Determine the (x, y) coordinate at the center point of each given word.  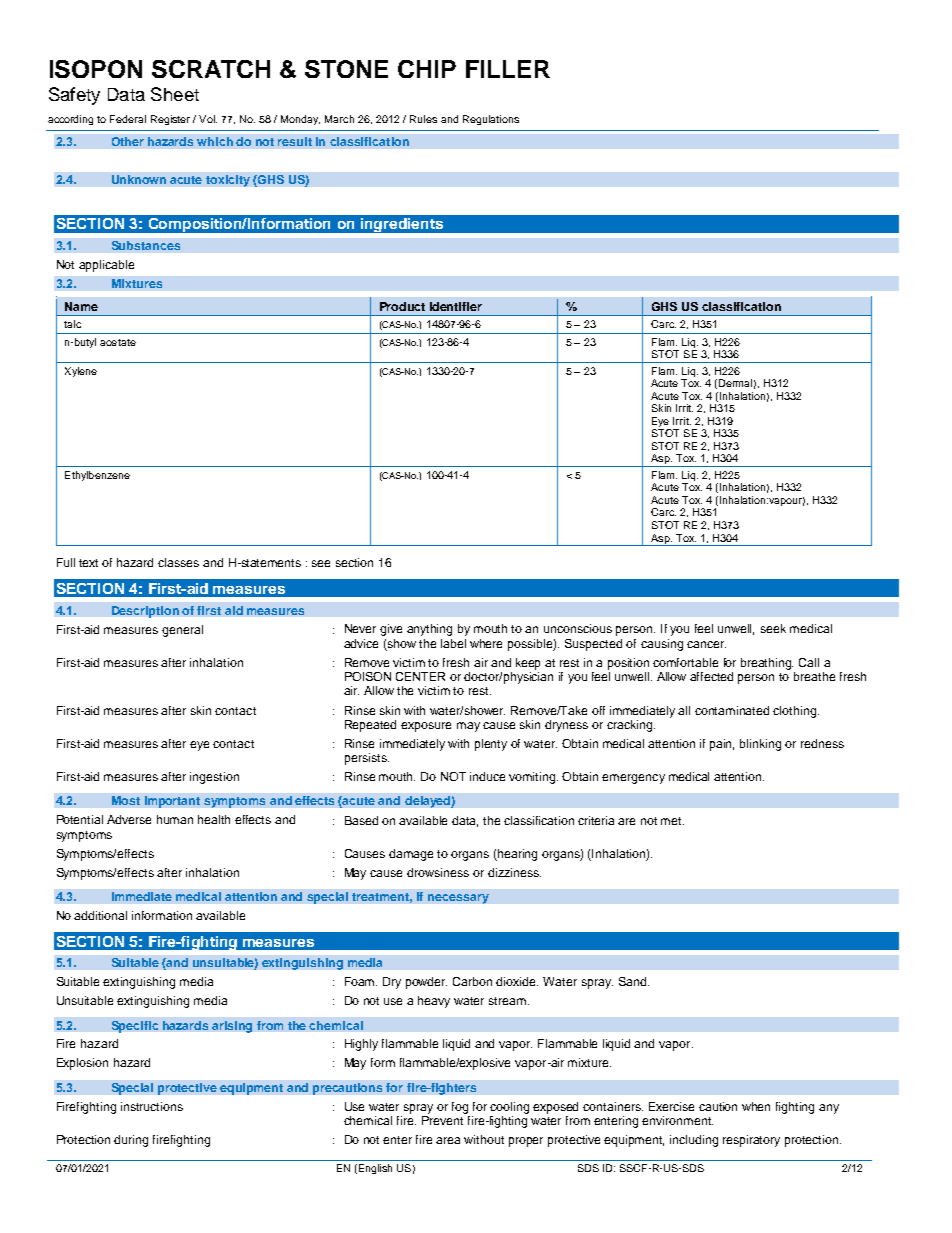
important (172, 802)
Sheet (175, 94)
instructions (152, 1106)
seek (773, 628)
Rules (423, 119)
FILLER (508, 69)
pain (722, 745)
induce (487, 776)
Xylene (81, 372)
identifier (456, 306)
